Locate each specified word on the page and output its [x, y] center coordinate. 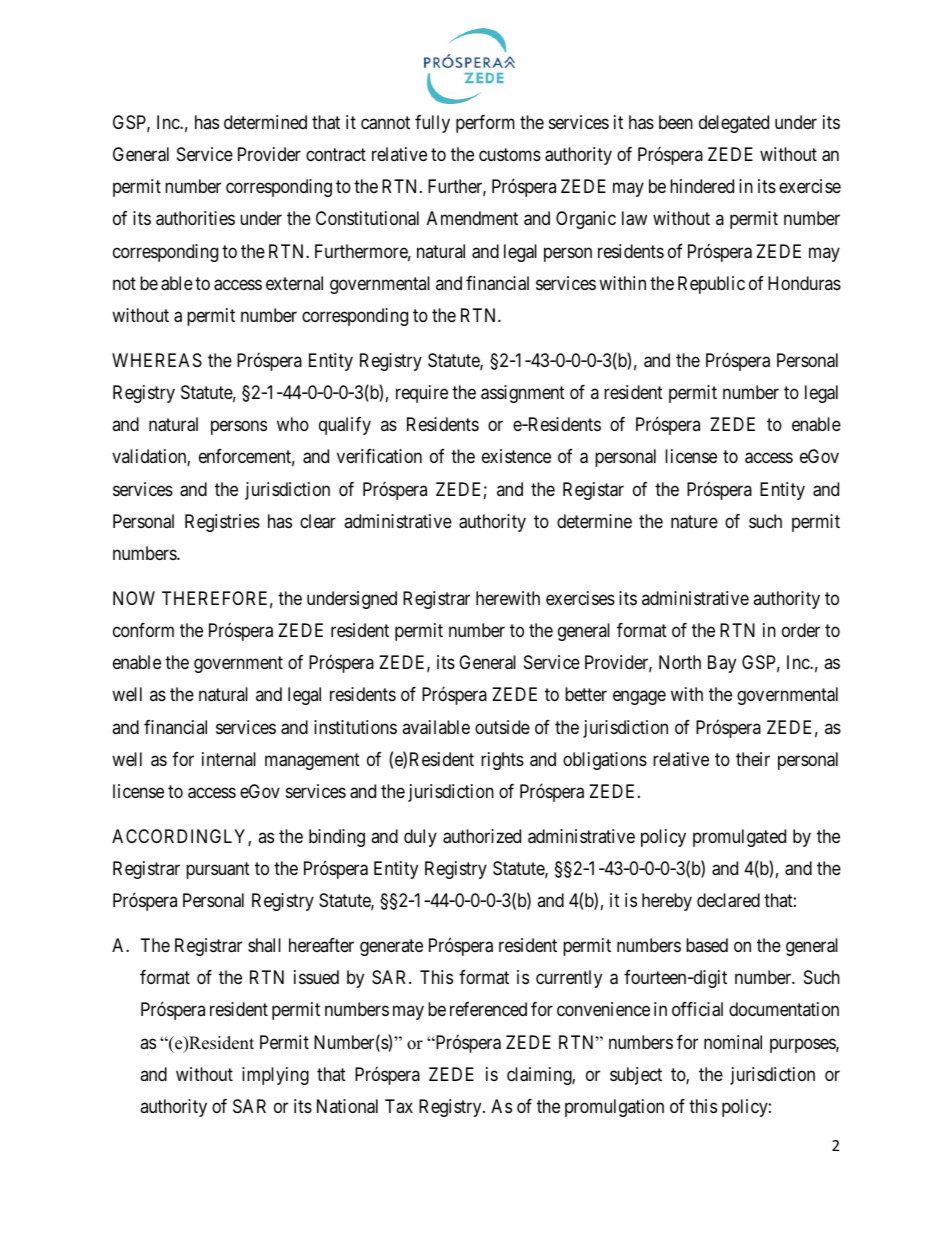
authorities [195, 218]
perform [485, 124]
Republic [711, 285]
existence [516, 456]
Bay [722, 664]
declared [728, 900]
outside [502, 727]
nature [694, 522]
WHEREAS [157, 360]
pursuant [218, 870]
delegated [734, 124]
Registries [222, 523]
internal [229, 759]
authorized [482, 836]
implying [275, 1076]
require [422, 394]
